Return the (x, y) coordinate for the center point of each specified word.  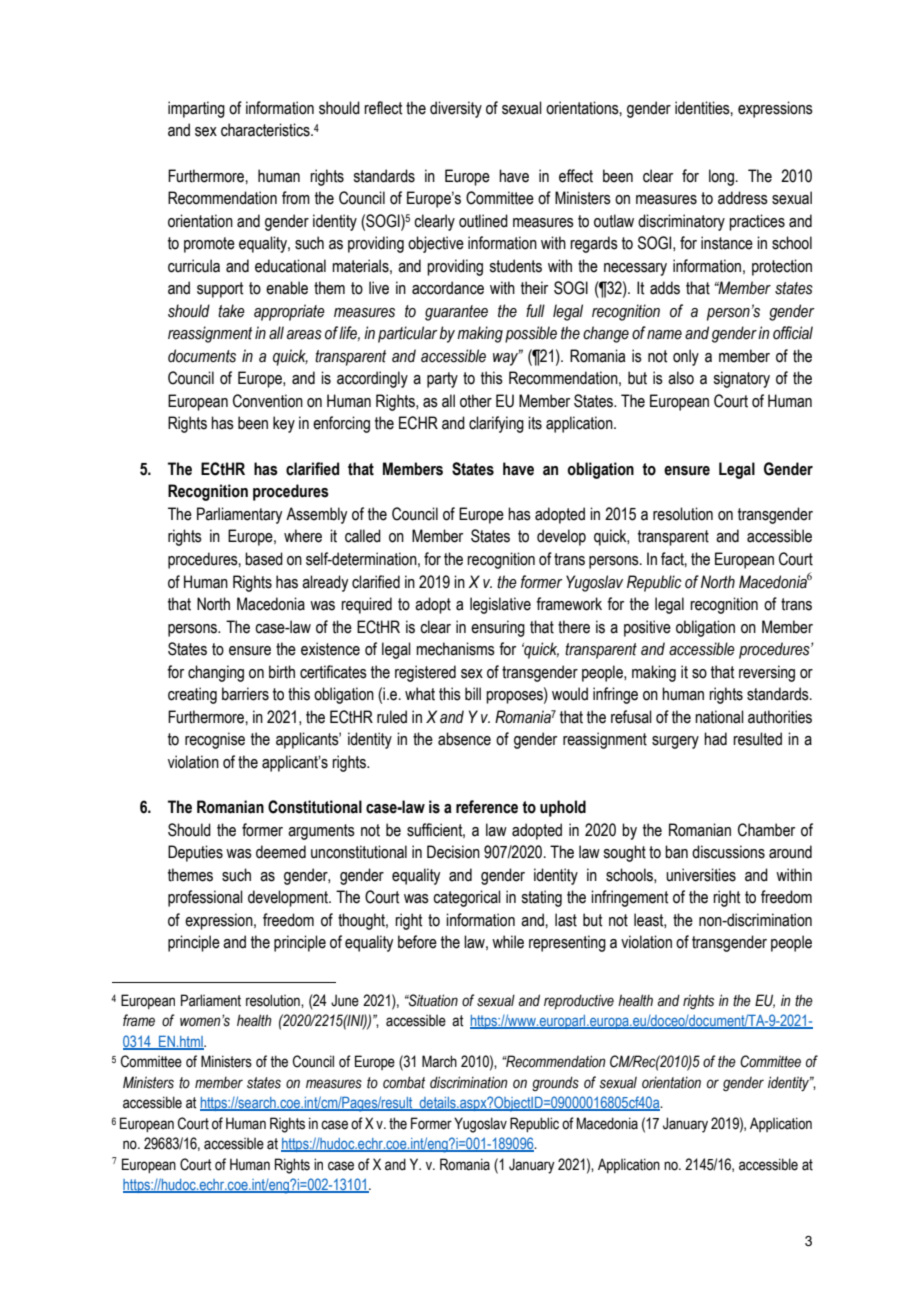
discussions (728, 852)
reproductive (579, 1001)
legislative (500, 605)
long (721, 177)
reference (487, 807)
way (507, 358)
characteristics (266, 130)
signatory (741, 379)
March (439, 1061)
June (345, 1000)
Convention (268, 401)
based (264, 559)
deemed (281, 852)
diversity (456, 109)
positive (647, 628)
